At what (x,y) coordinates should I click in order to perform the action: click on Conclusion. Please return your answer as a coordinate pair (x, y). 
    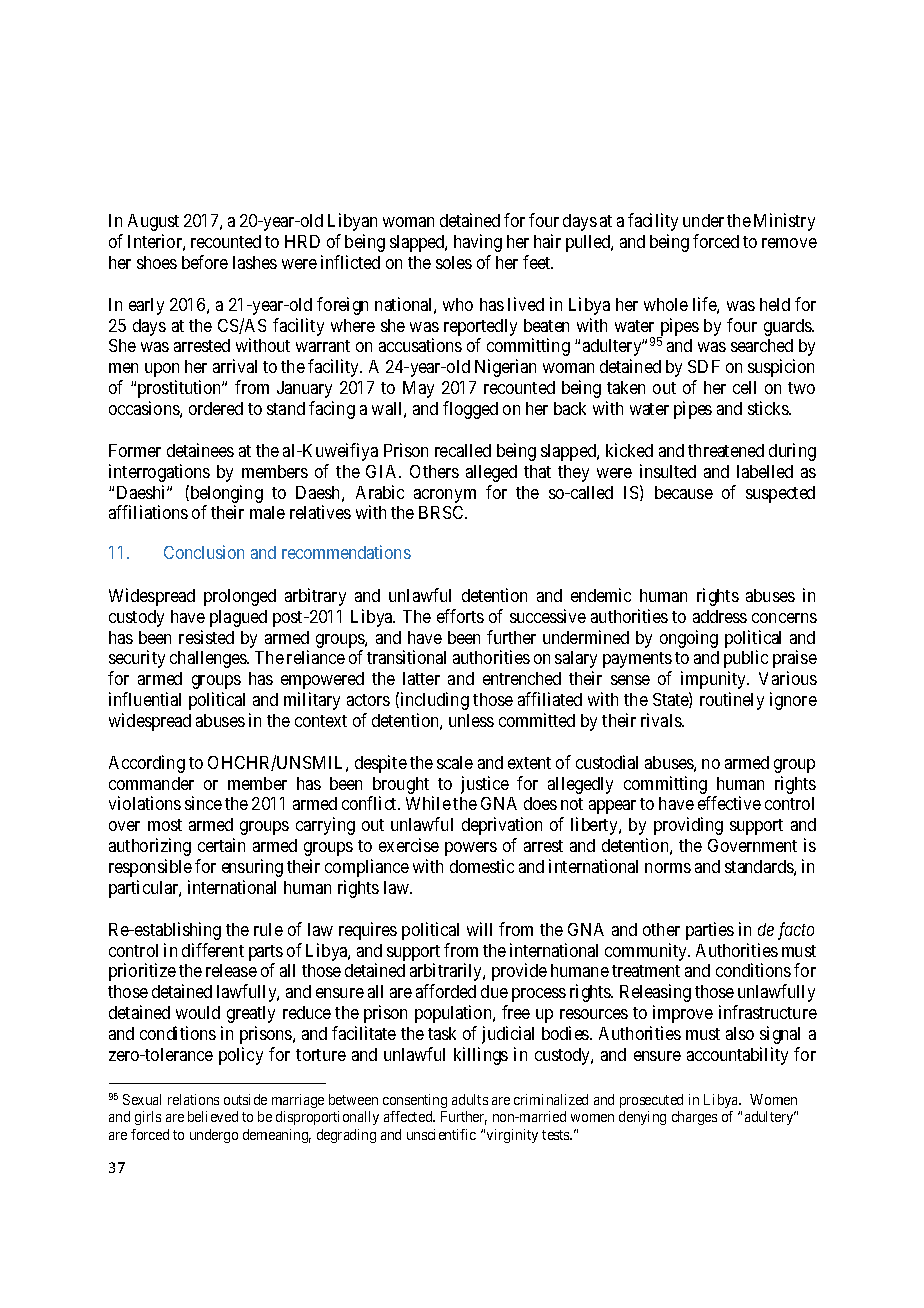
    Looking at the image, I should click on (204, 552).
